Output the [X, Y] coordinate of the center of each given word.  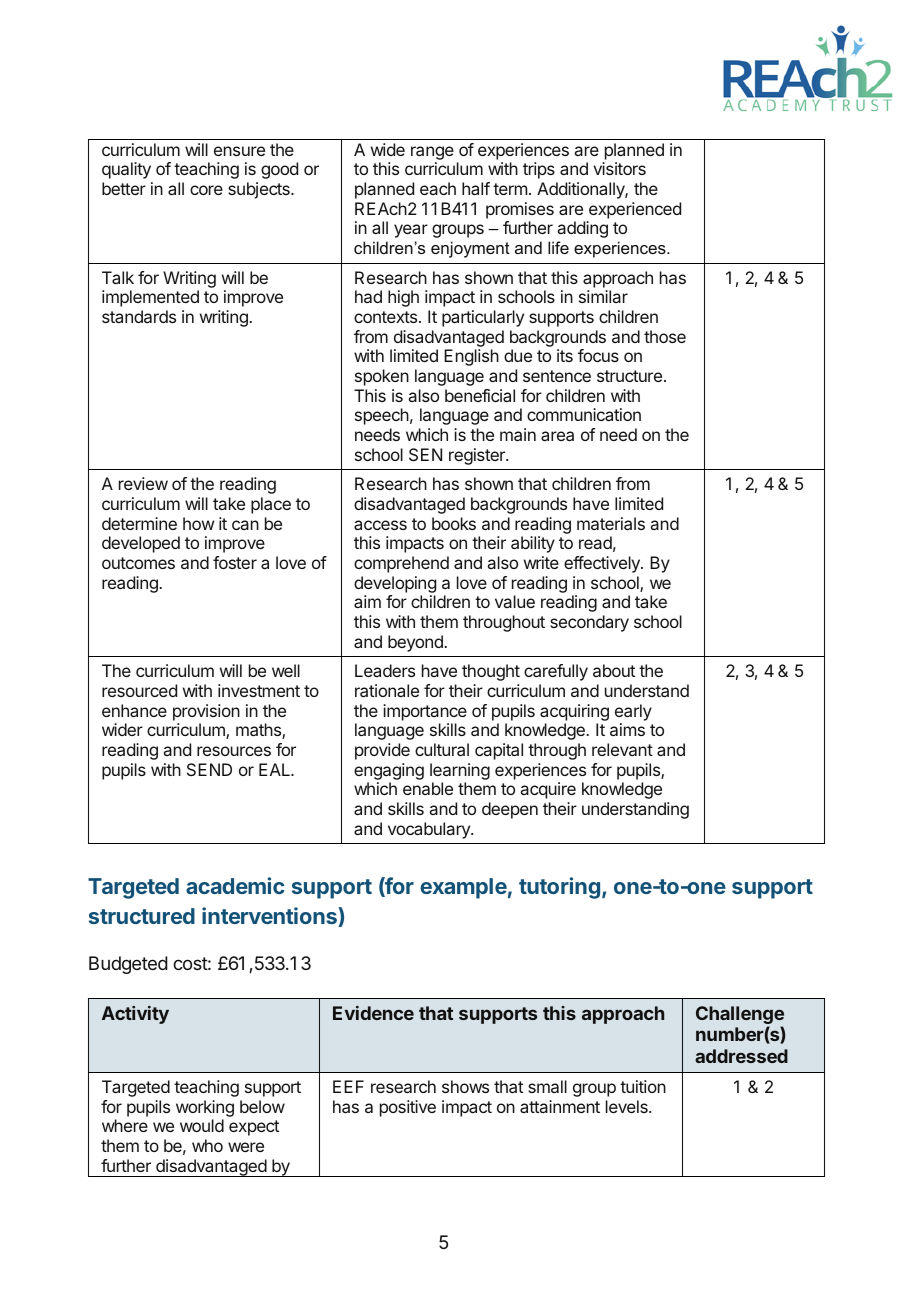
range [432, 153]
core [206, 190]
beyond [416, 643]
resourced [139, 690]
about [614, 670]
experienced [635, 210]
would [202, 1125]
